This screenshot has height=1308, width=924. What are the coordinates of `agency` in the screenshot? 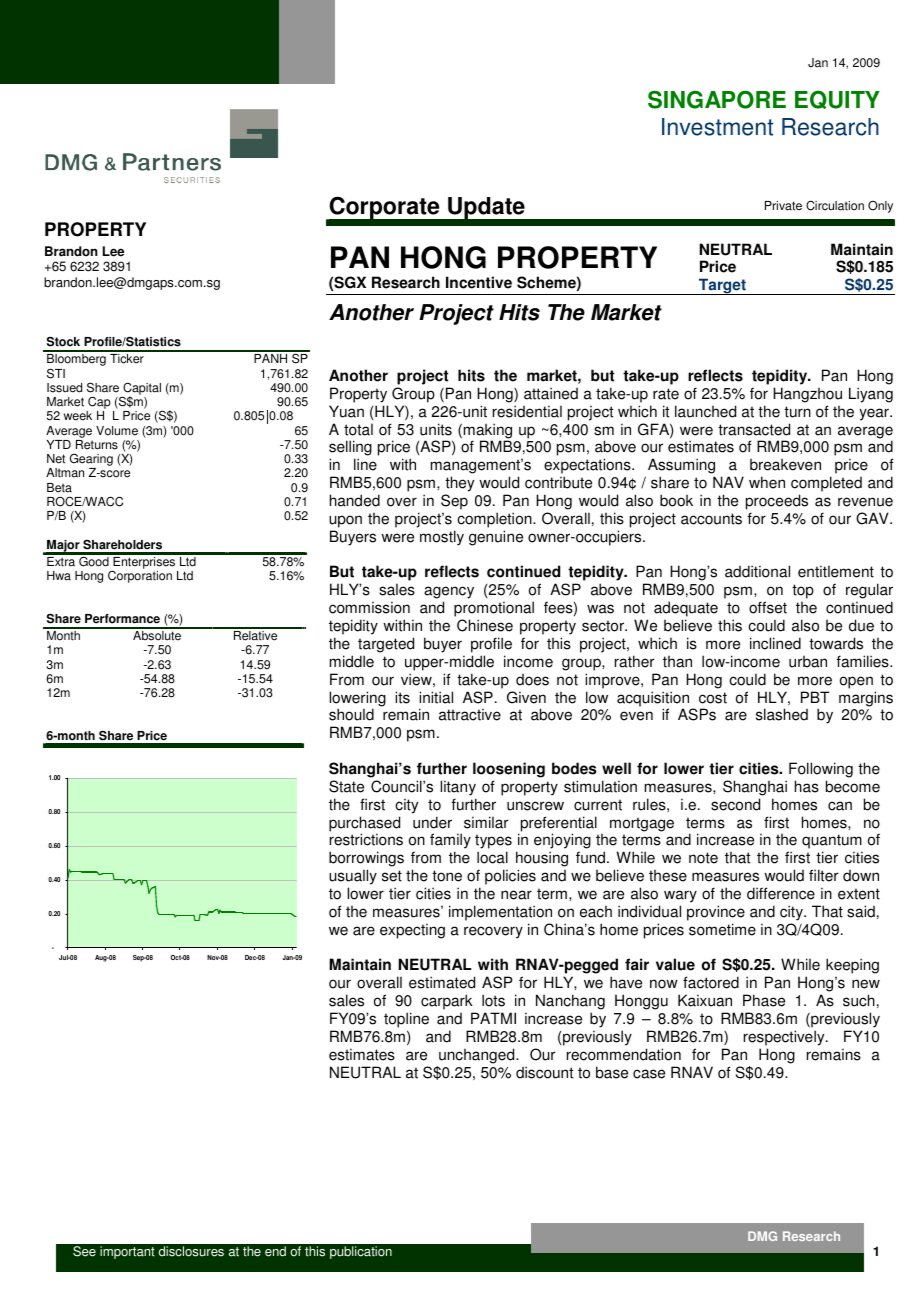 It's located at (449, 594).
